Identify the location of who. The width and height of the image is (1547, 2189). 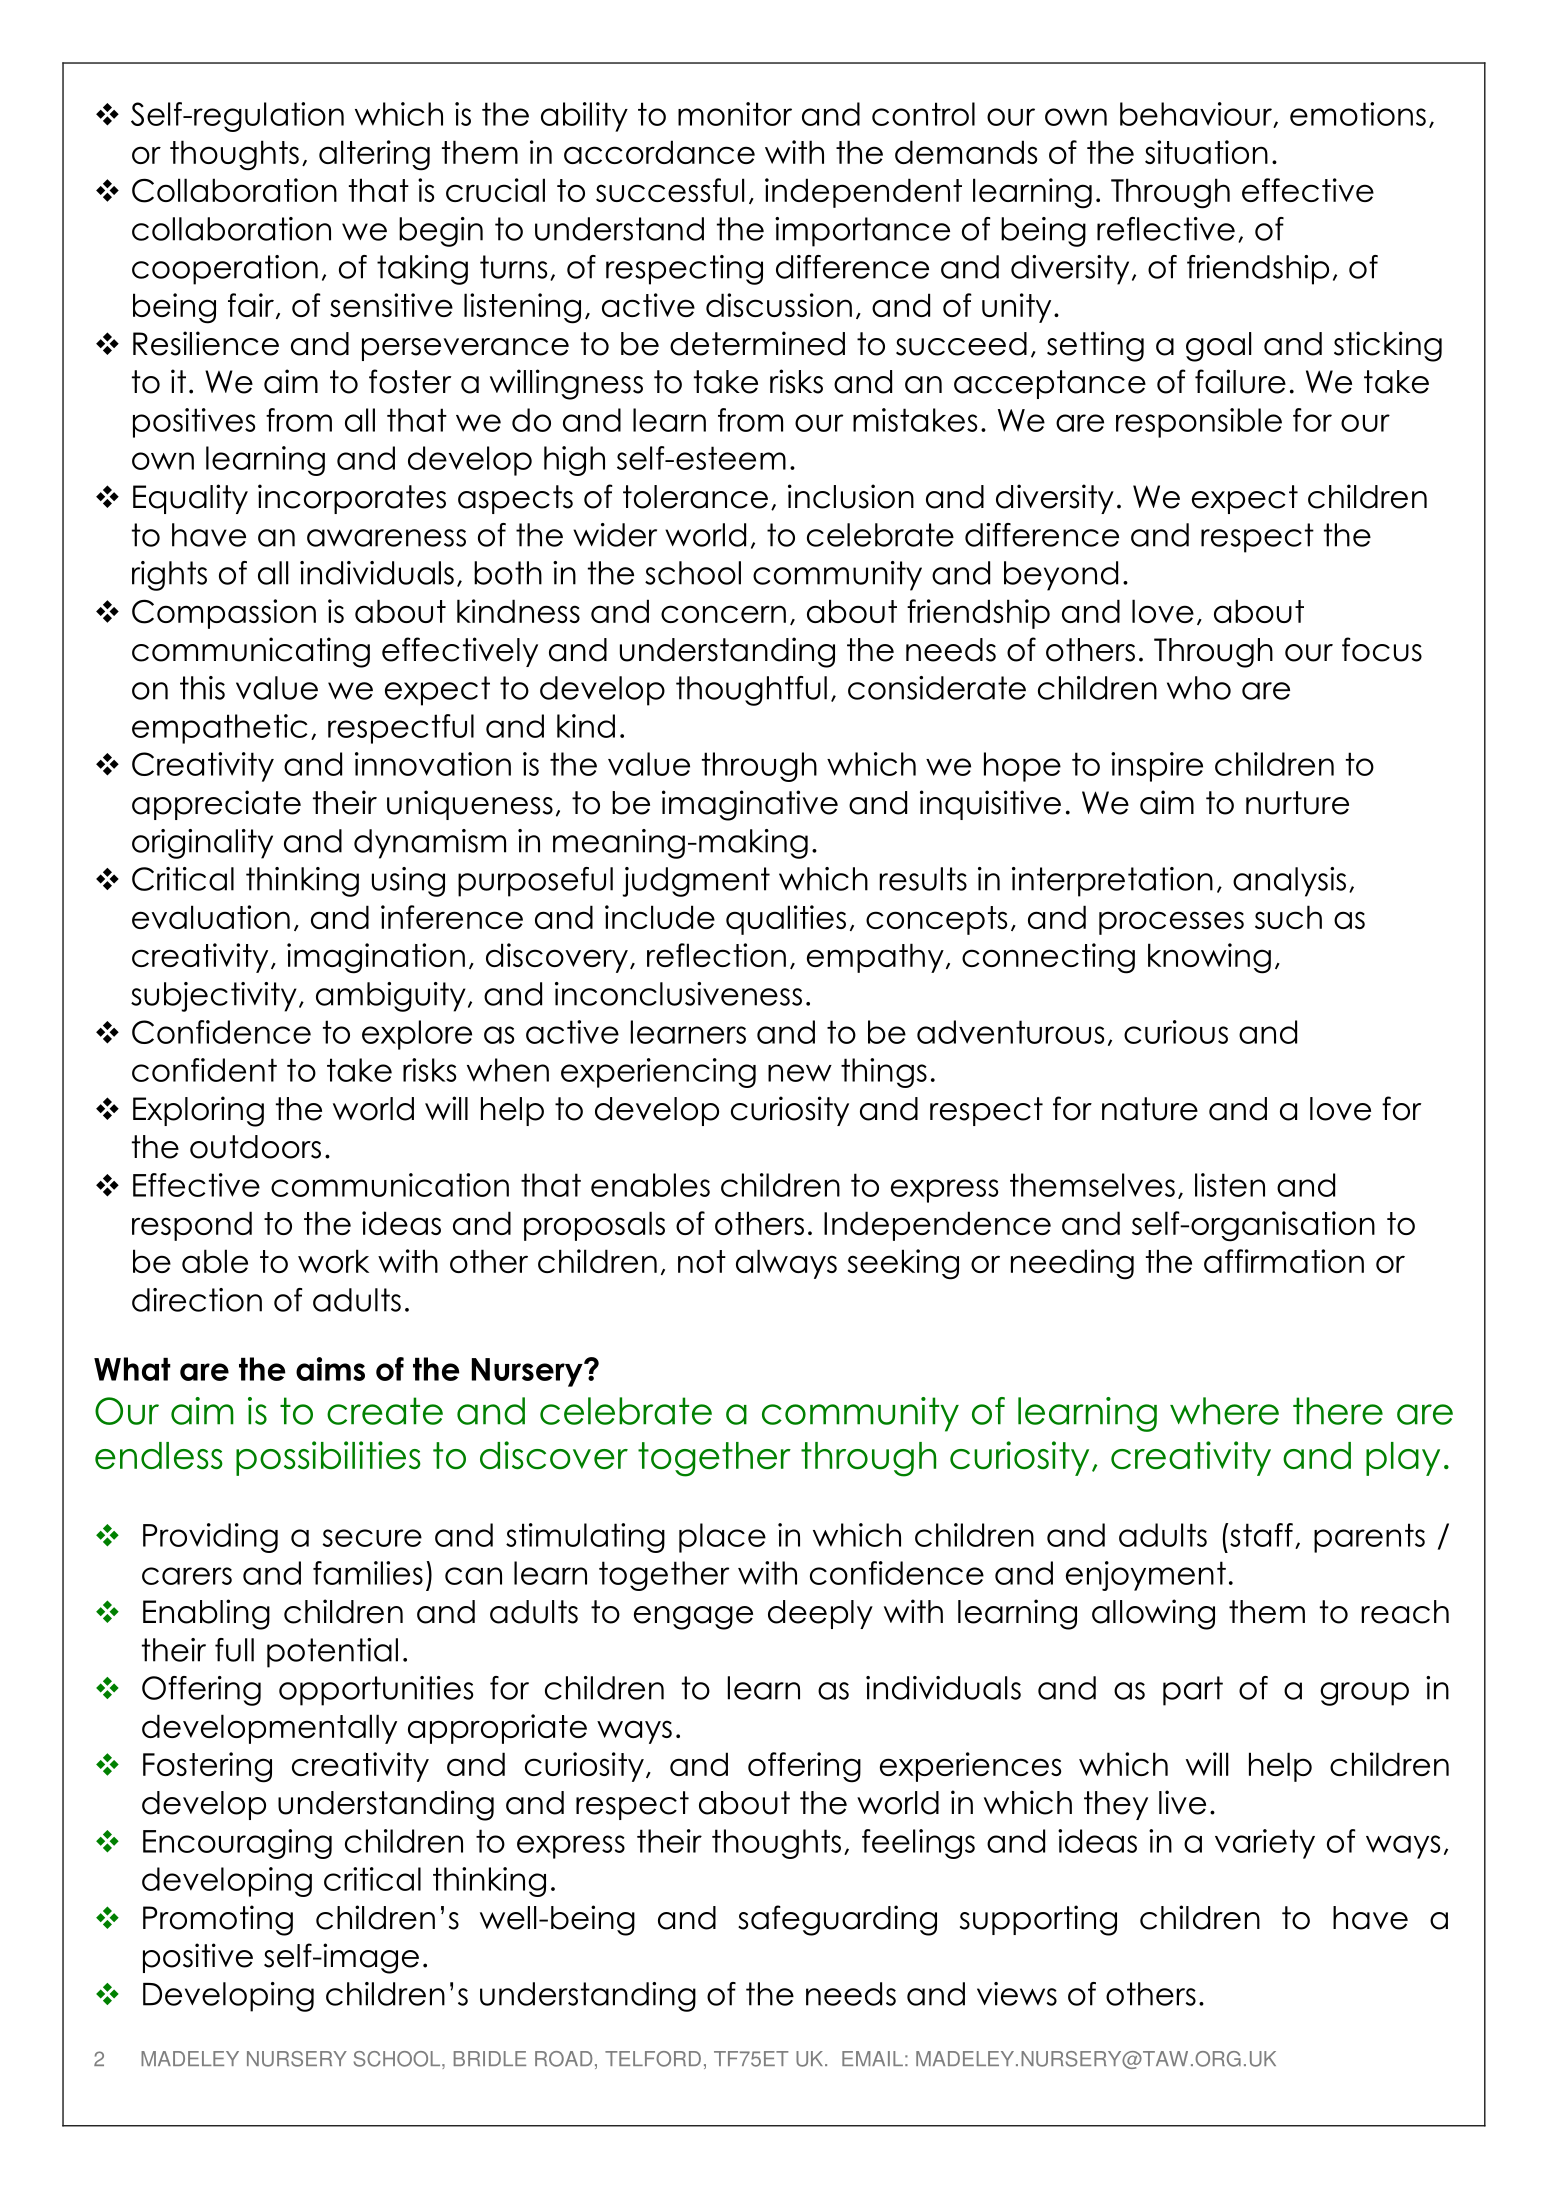
(1199, 688).
